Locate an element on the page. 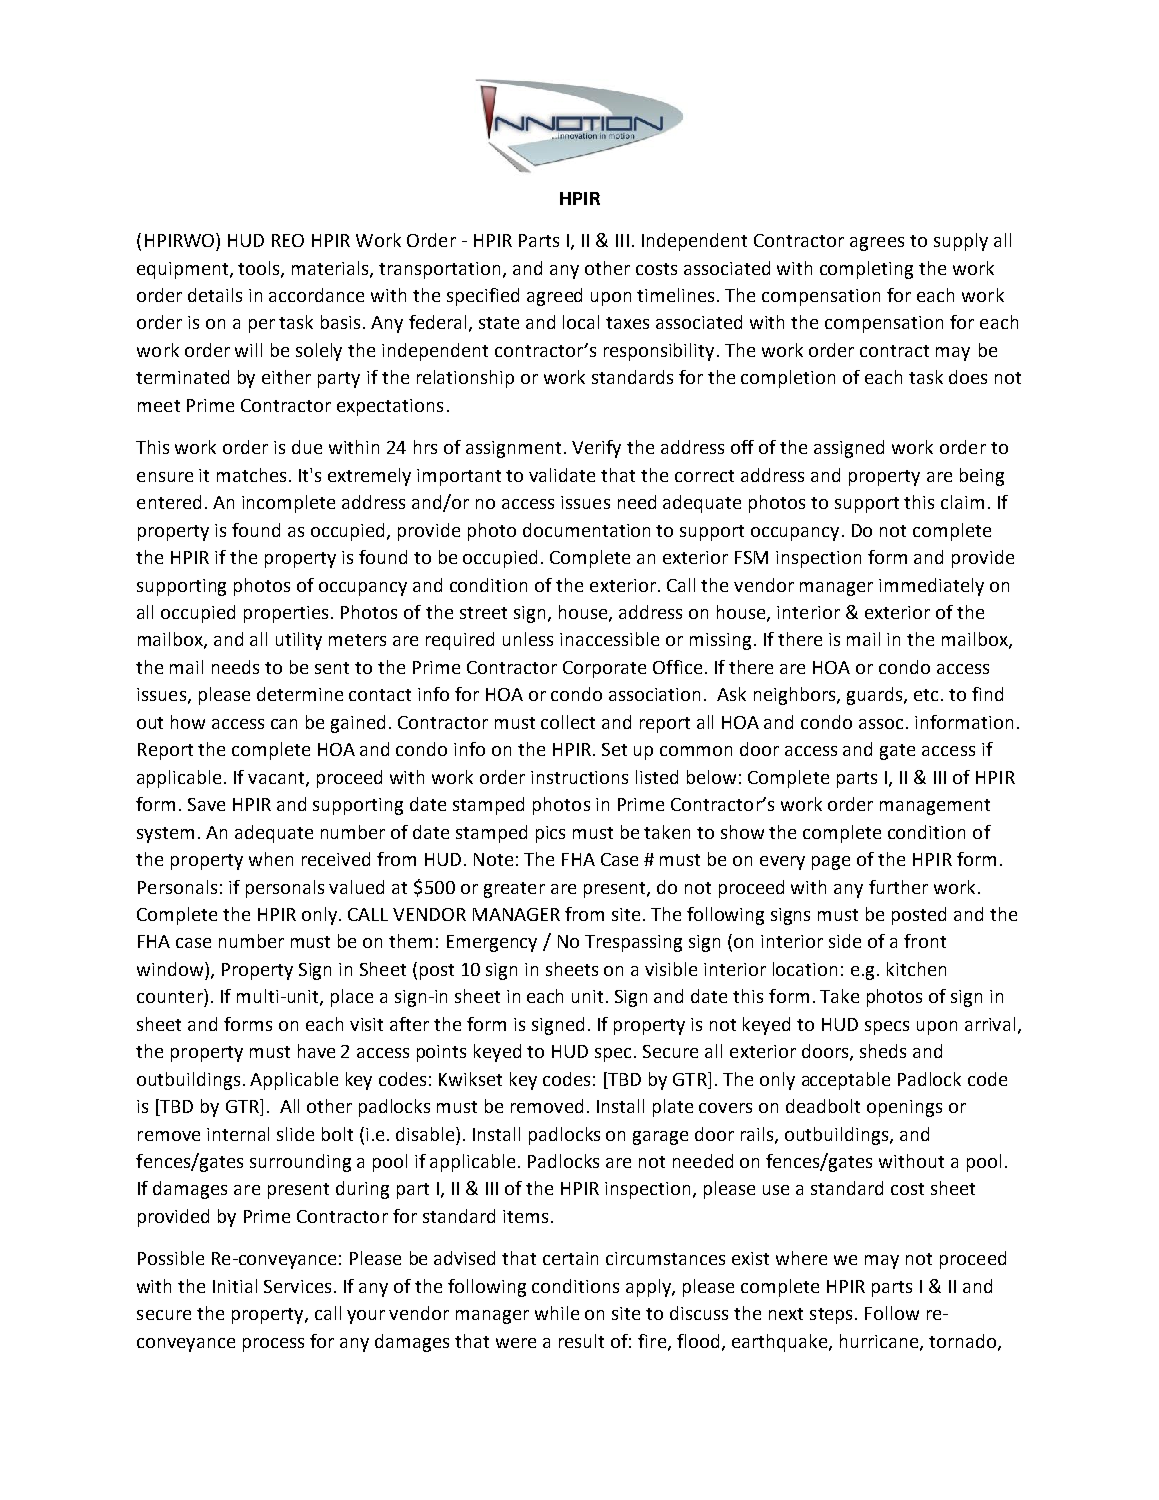  Trespassing is located at coordinates (633, 943).
